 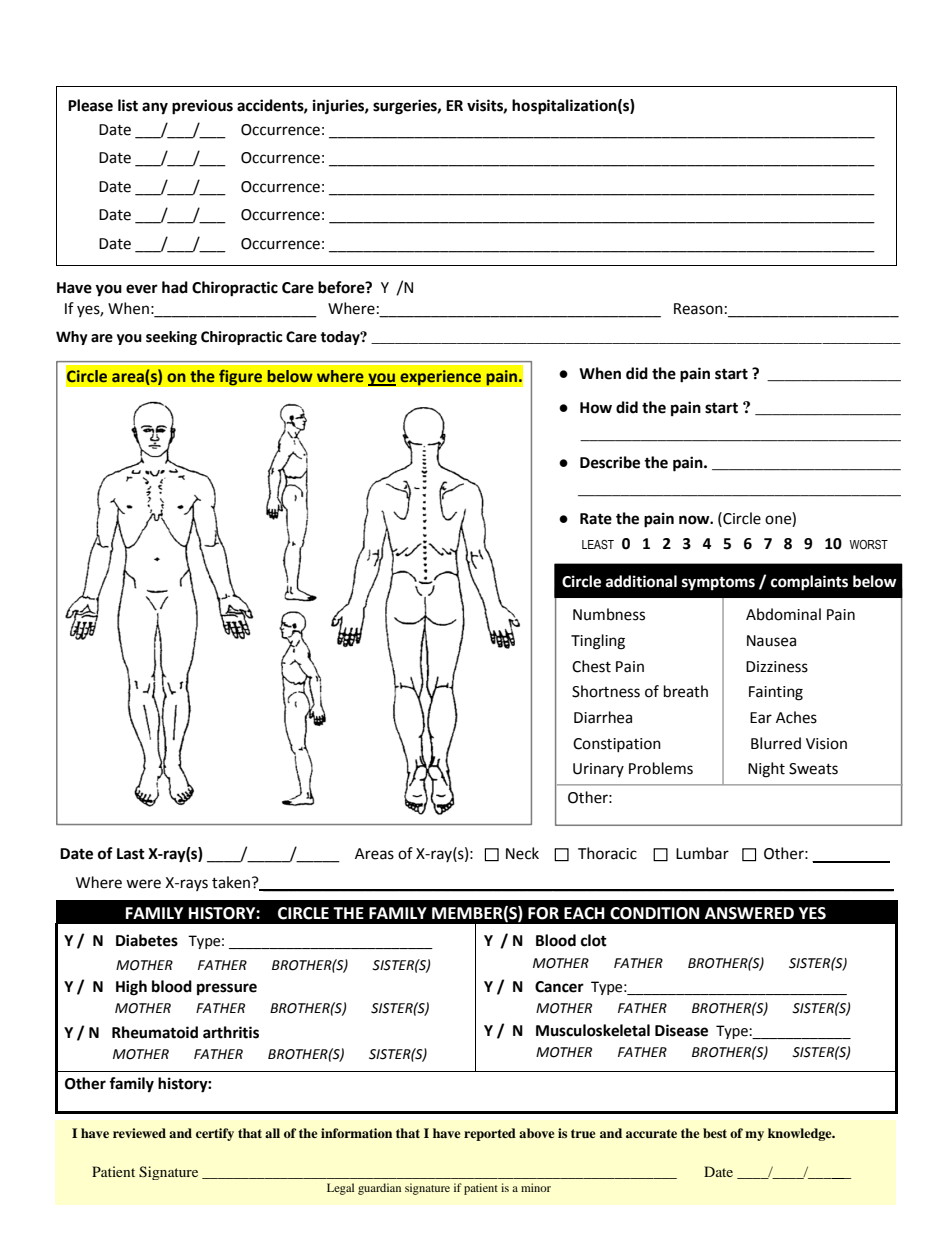 What do you see at coordinates (202, 107) in the screenshot?
I see `previous` at bounding box center [202, 107].
